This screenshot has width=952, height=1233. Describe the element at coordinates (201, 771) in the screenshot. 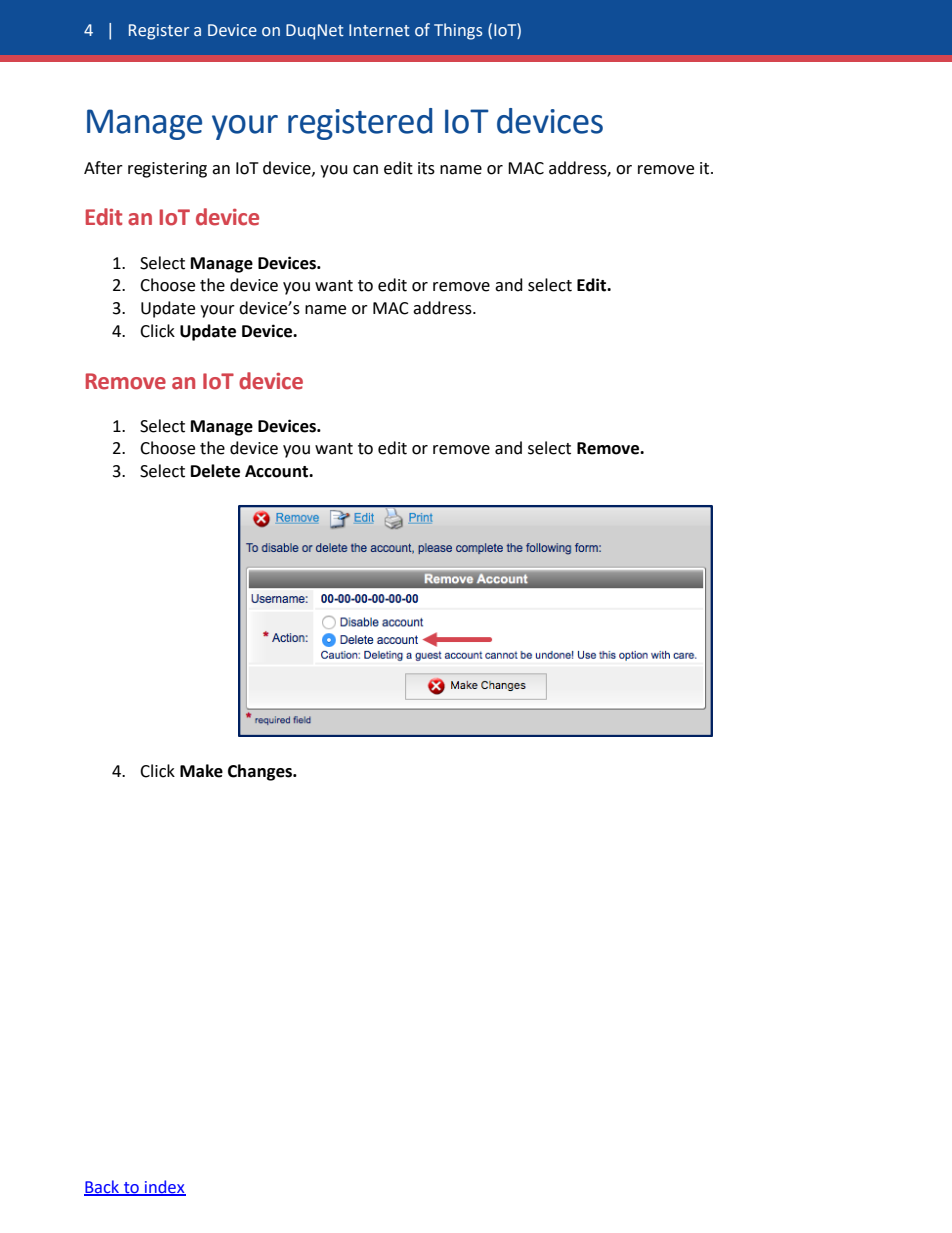

I see `Make` at that location.
